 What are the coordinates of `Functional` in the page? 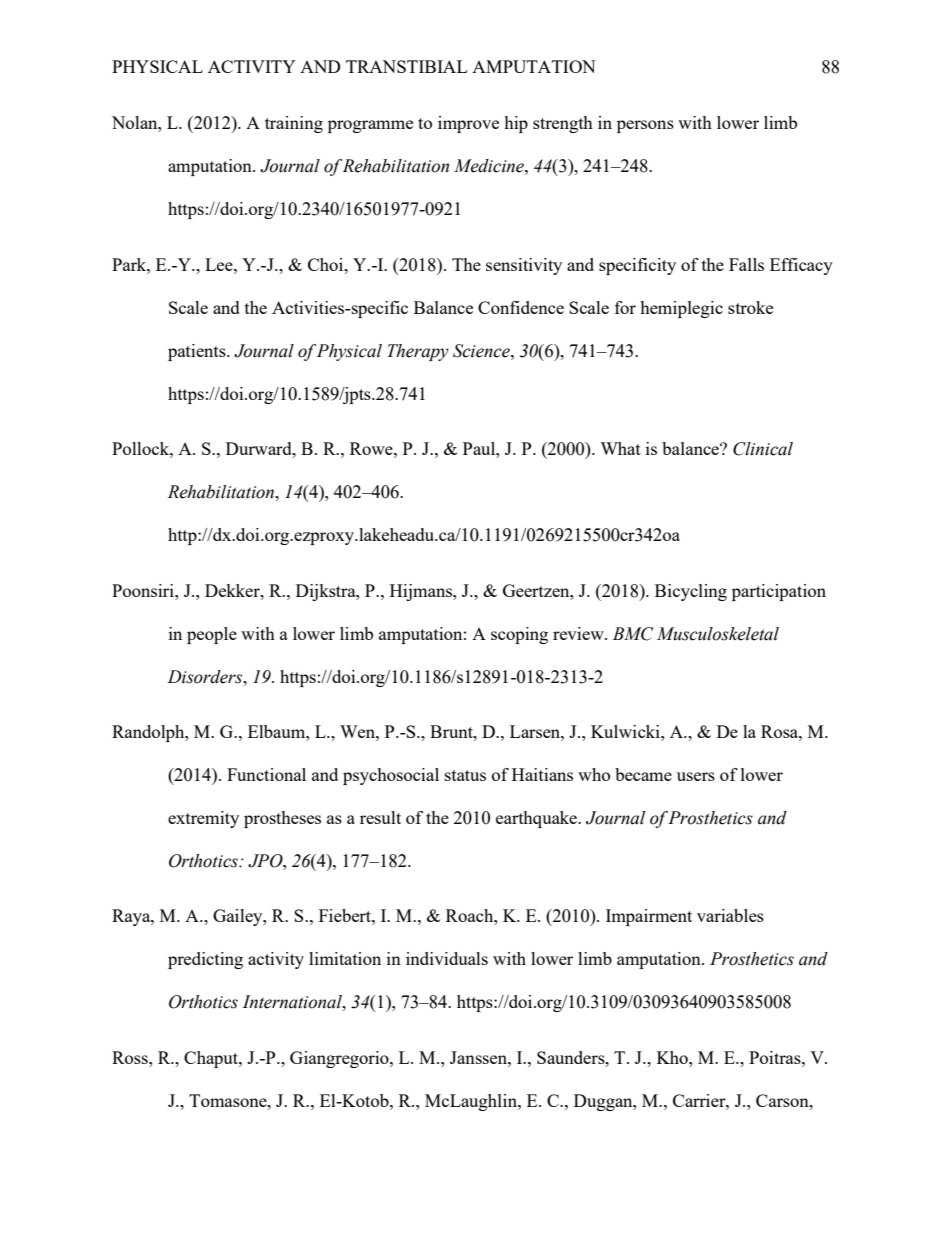 It's located at (266, 774).
